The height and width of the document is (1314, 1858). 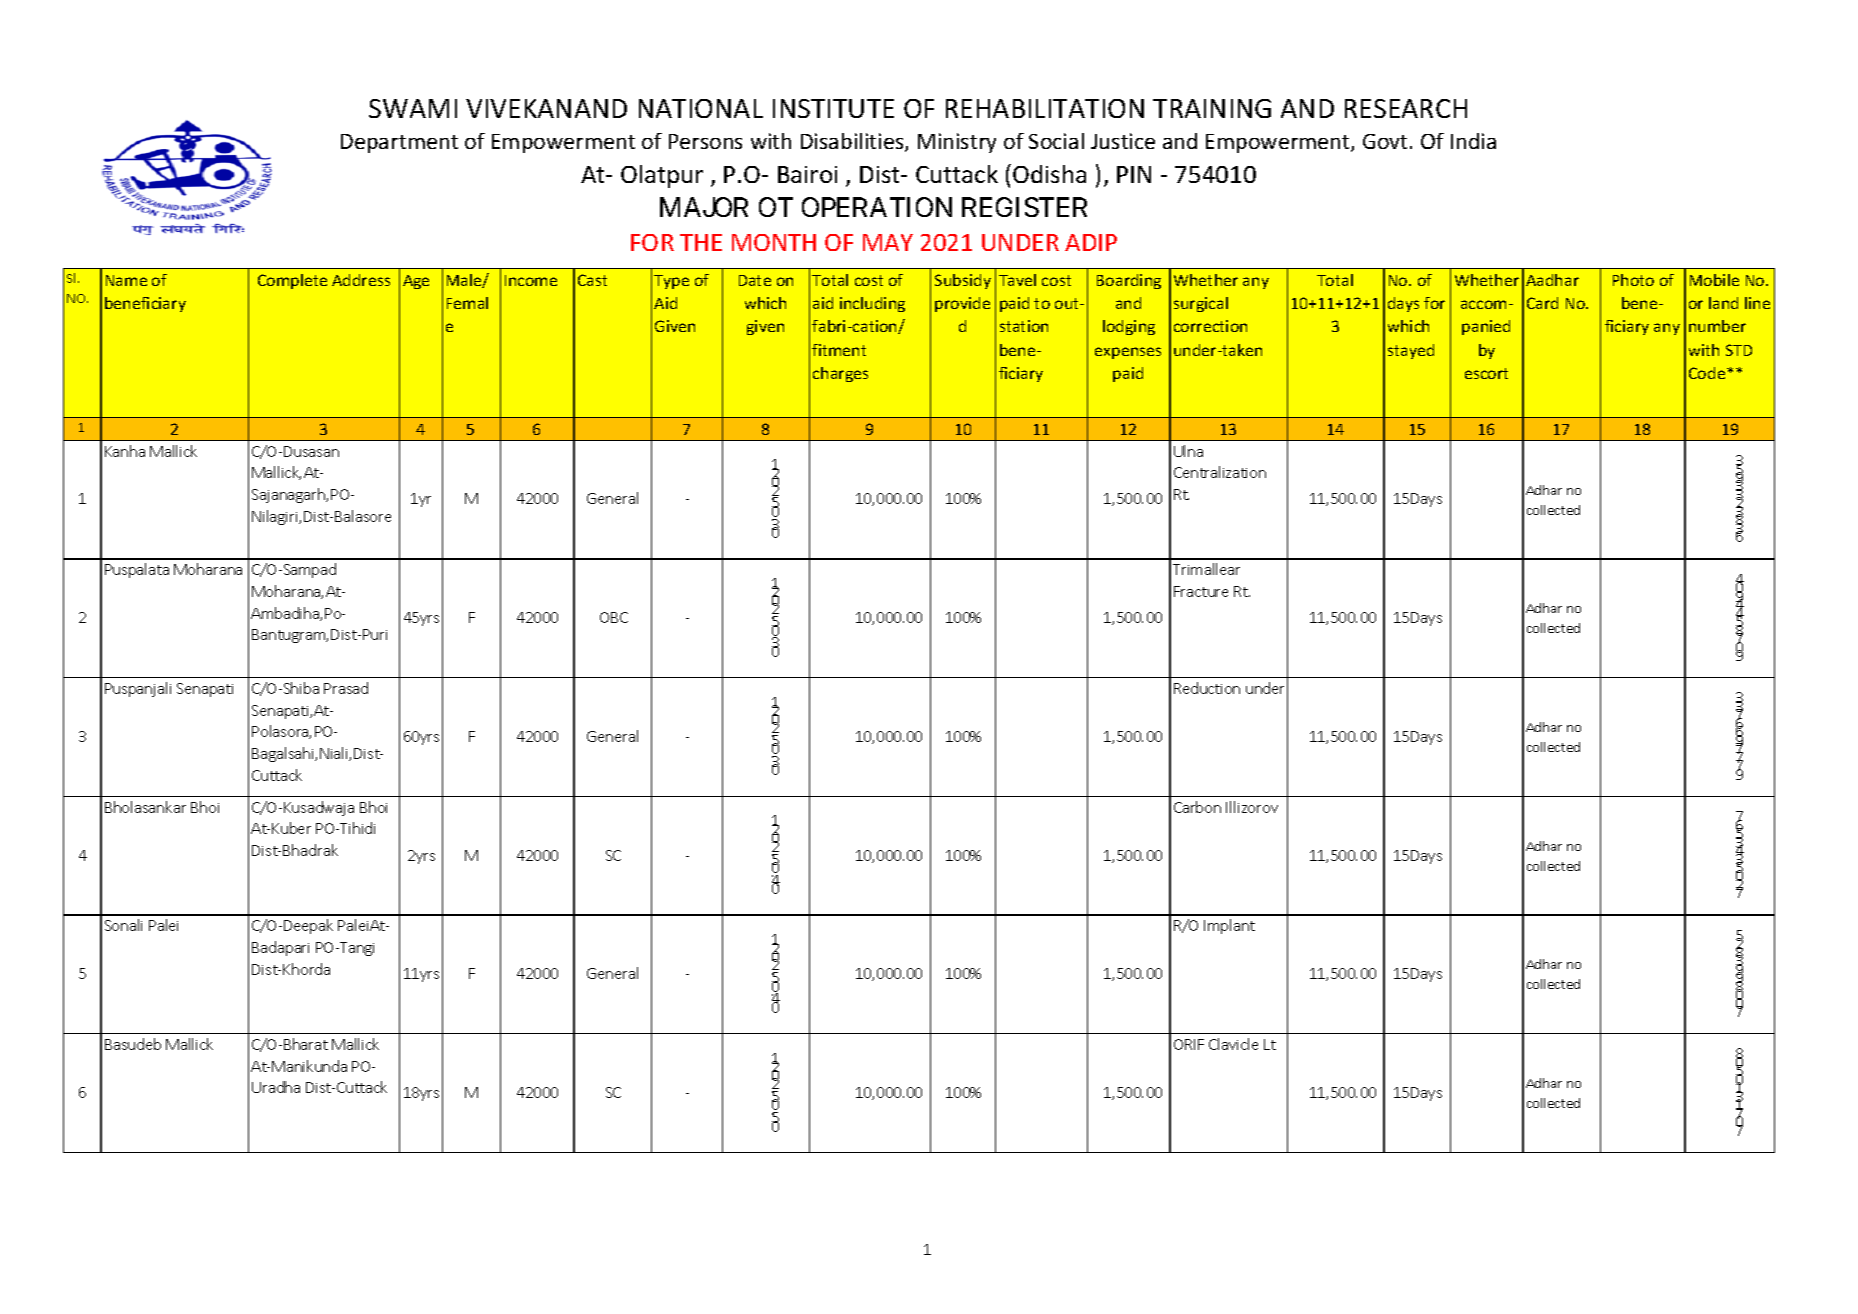 What do you see at coordinates (1201, 591) in the document?
I see `Fracture` at bounding box center [1201, 591].
